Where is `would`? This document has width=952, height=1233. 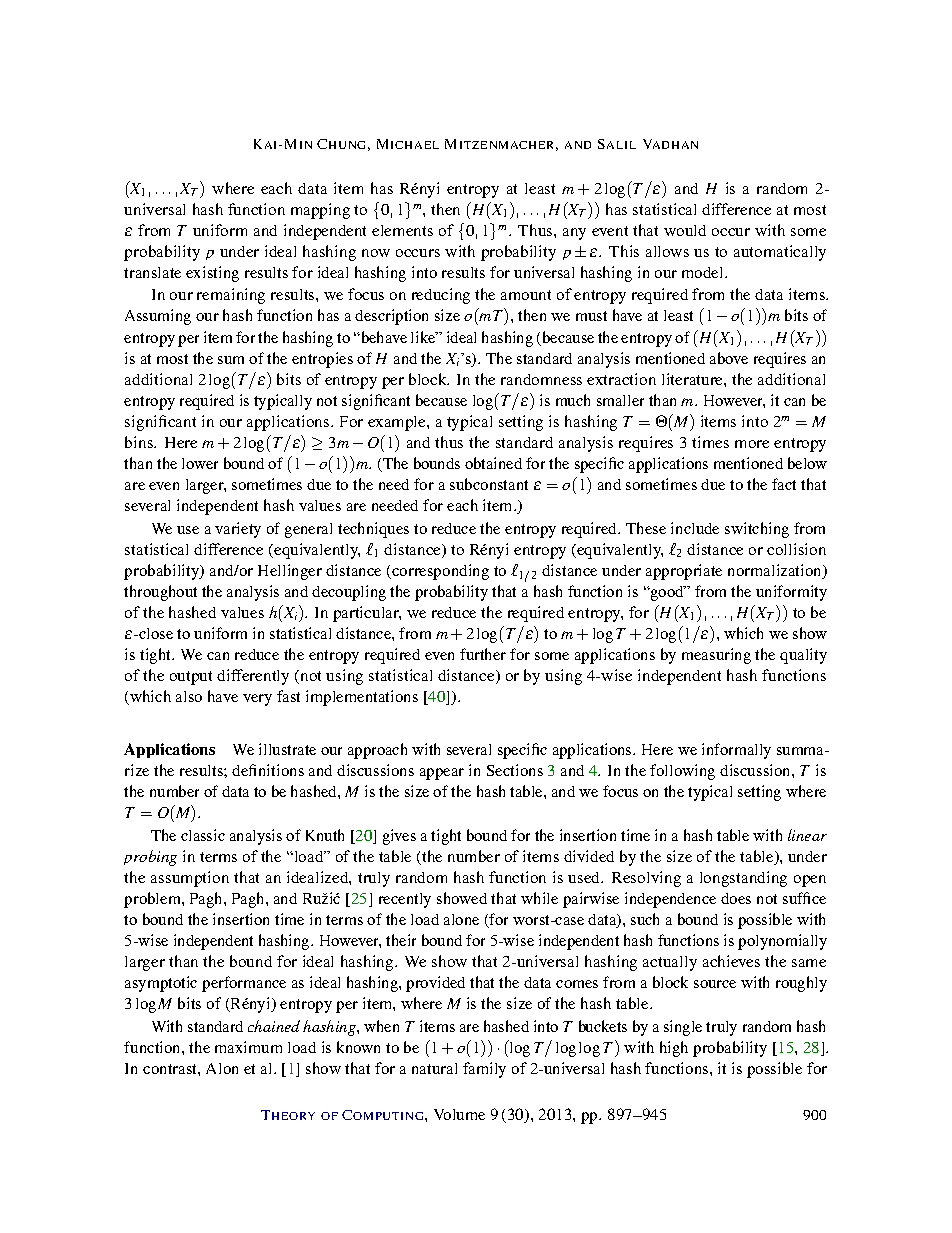
would is located at coordinates (685, 230).
